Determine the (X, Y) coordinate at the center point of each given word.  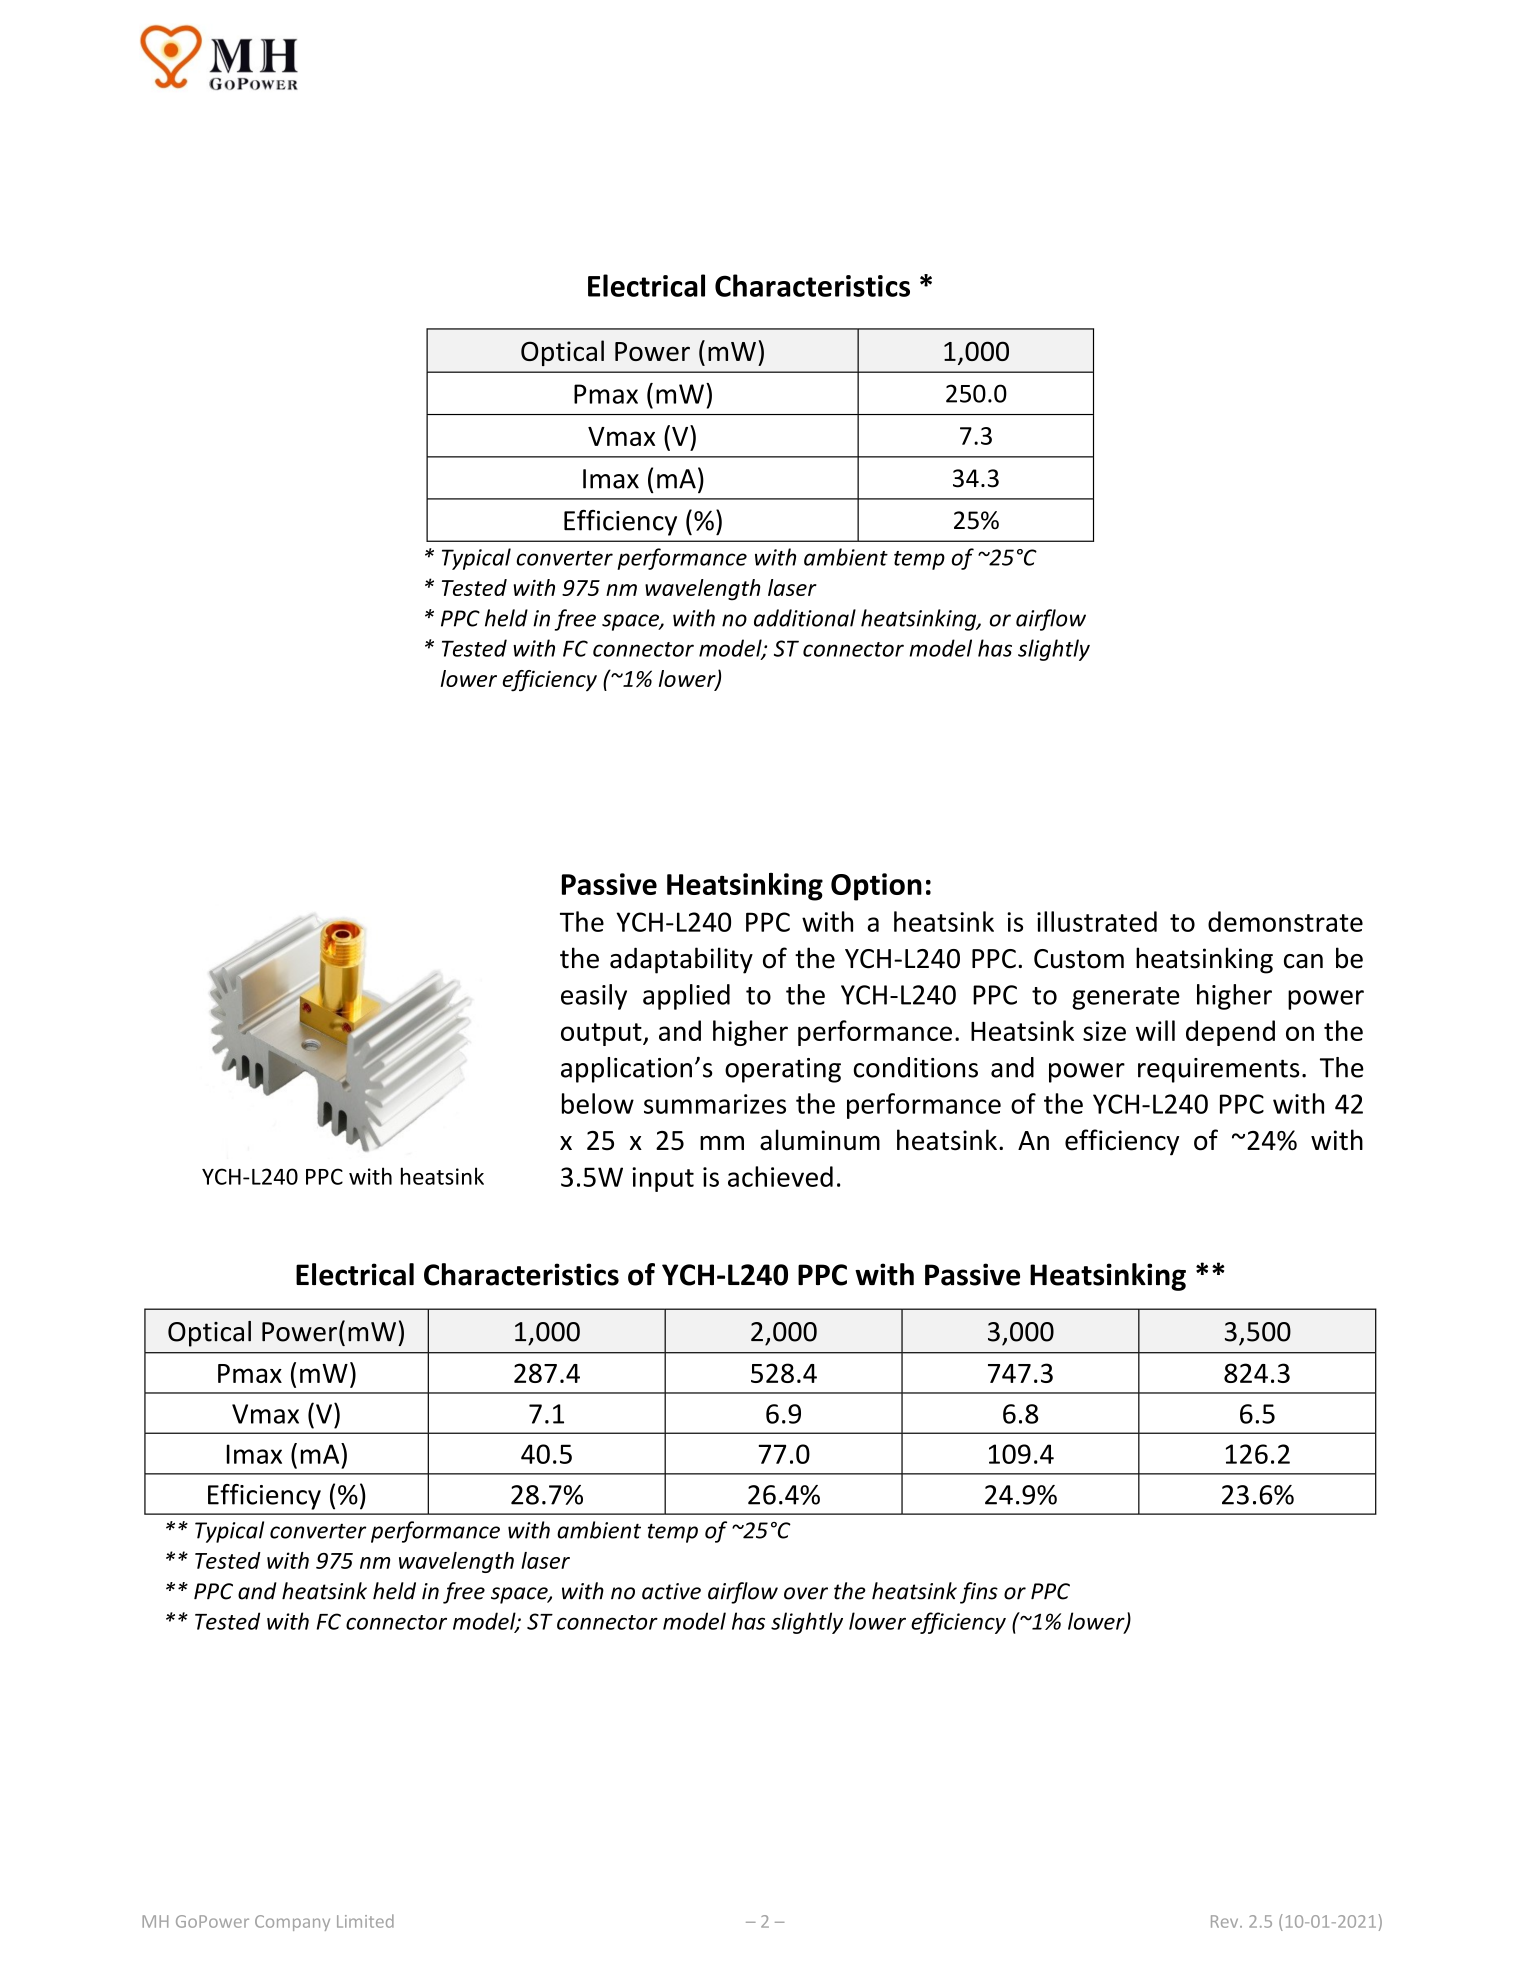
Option (876, 887)
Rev (1226, 1921)
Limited (365, 1921)
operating (783, 1070)
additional (805, 618)
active (671, 1591)
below (598, 1103)
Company (292, 1923)
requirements (1218, 1070)
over (806, 1593)
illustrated (1097, 921)
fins (979, 1593)
